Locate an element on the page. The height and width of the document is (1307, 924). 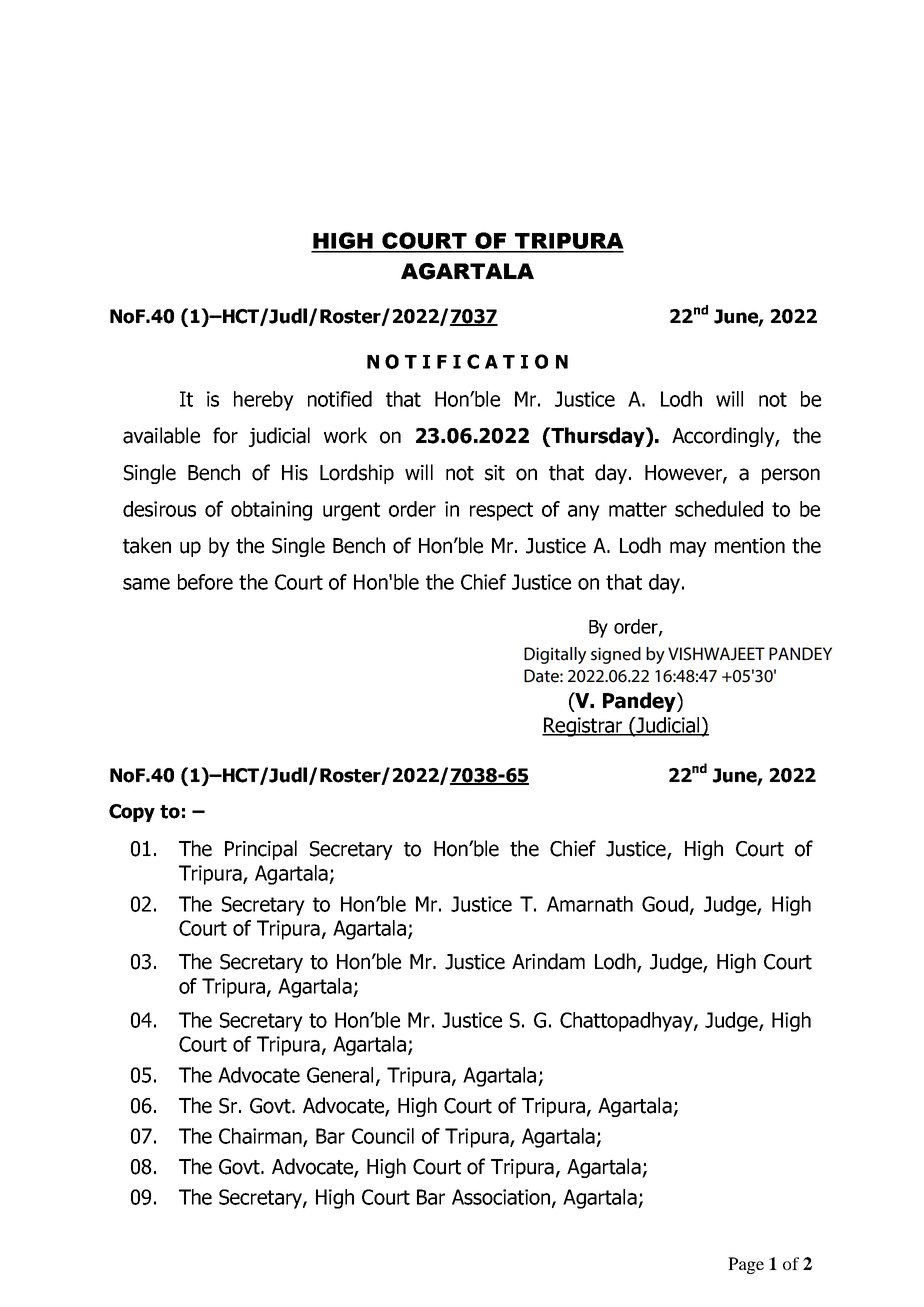
Principal is located at coordinates (261, 850).
